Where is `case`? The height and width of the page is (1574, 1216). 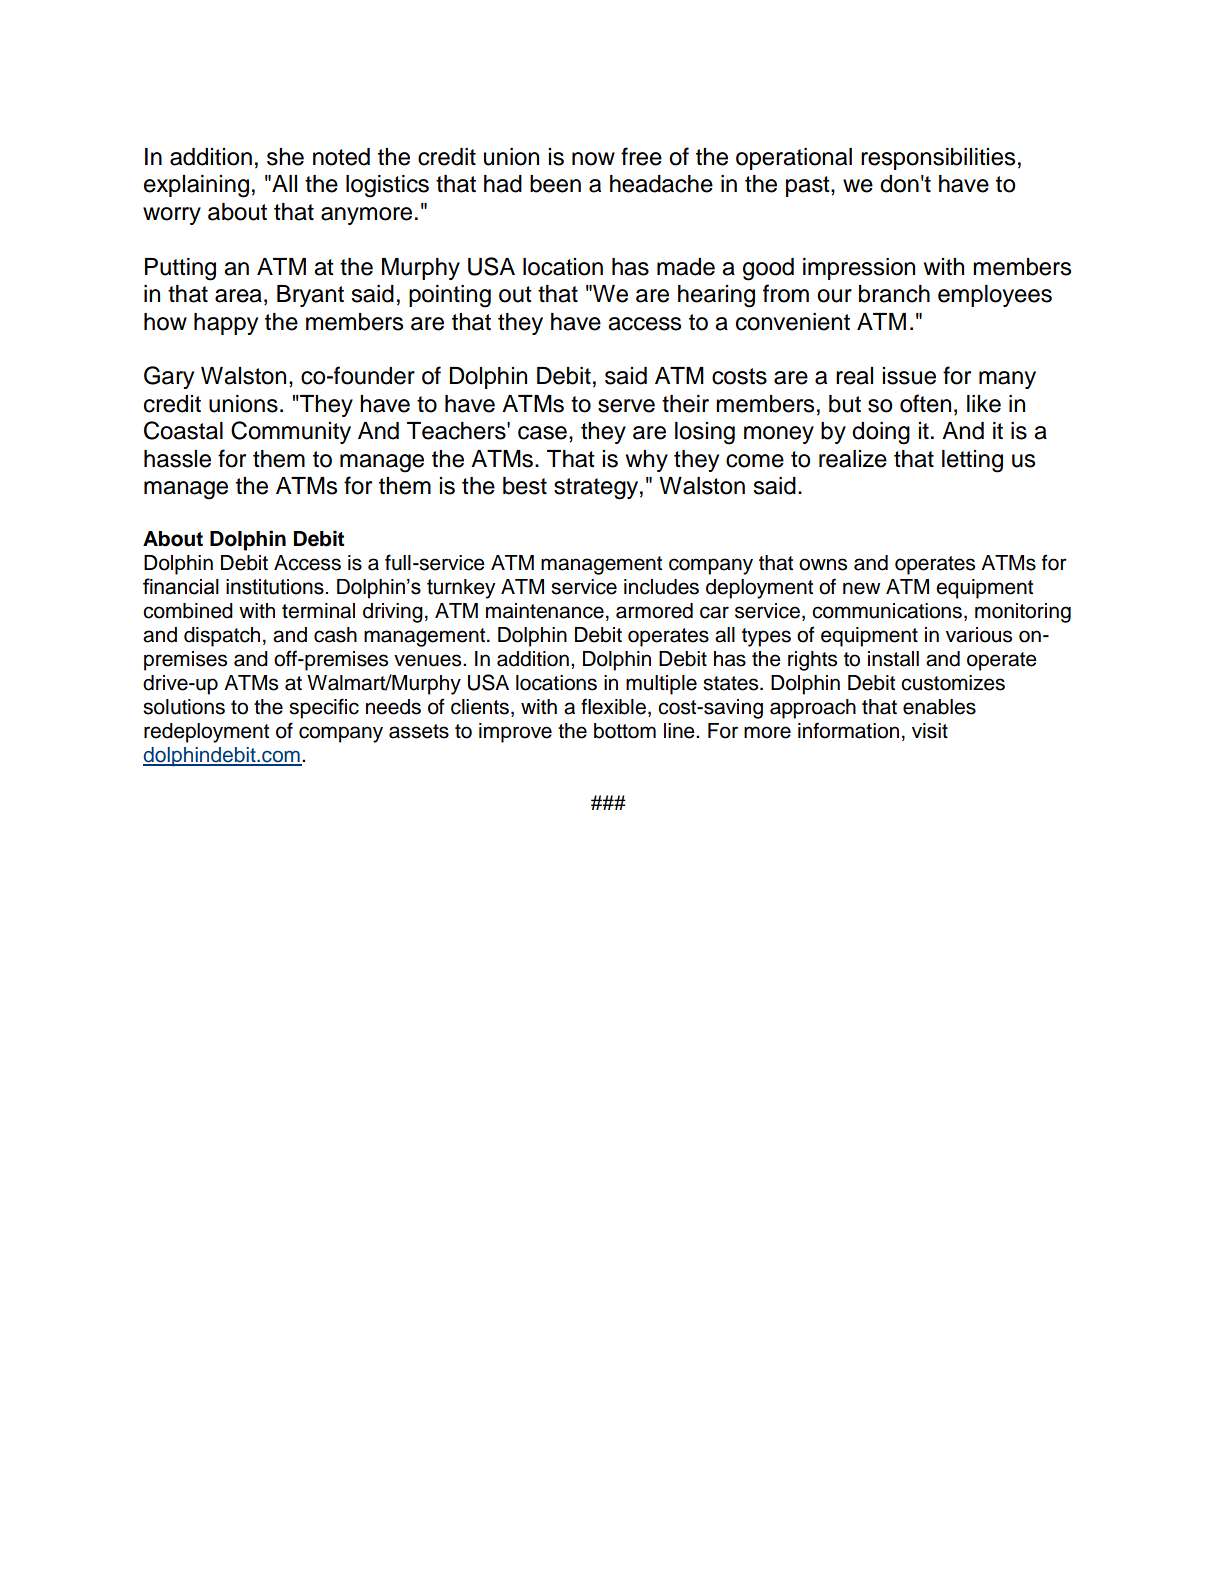
case is located at coordinates (542, 433).
